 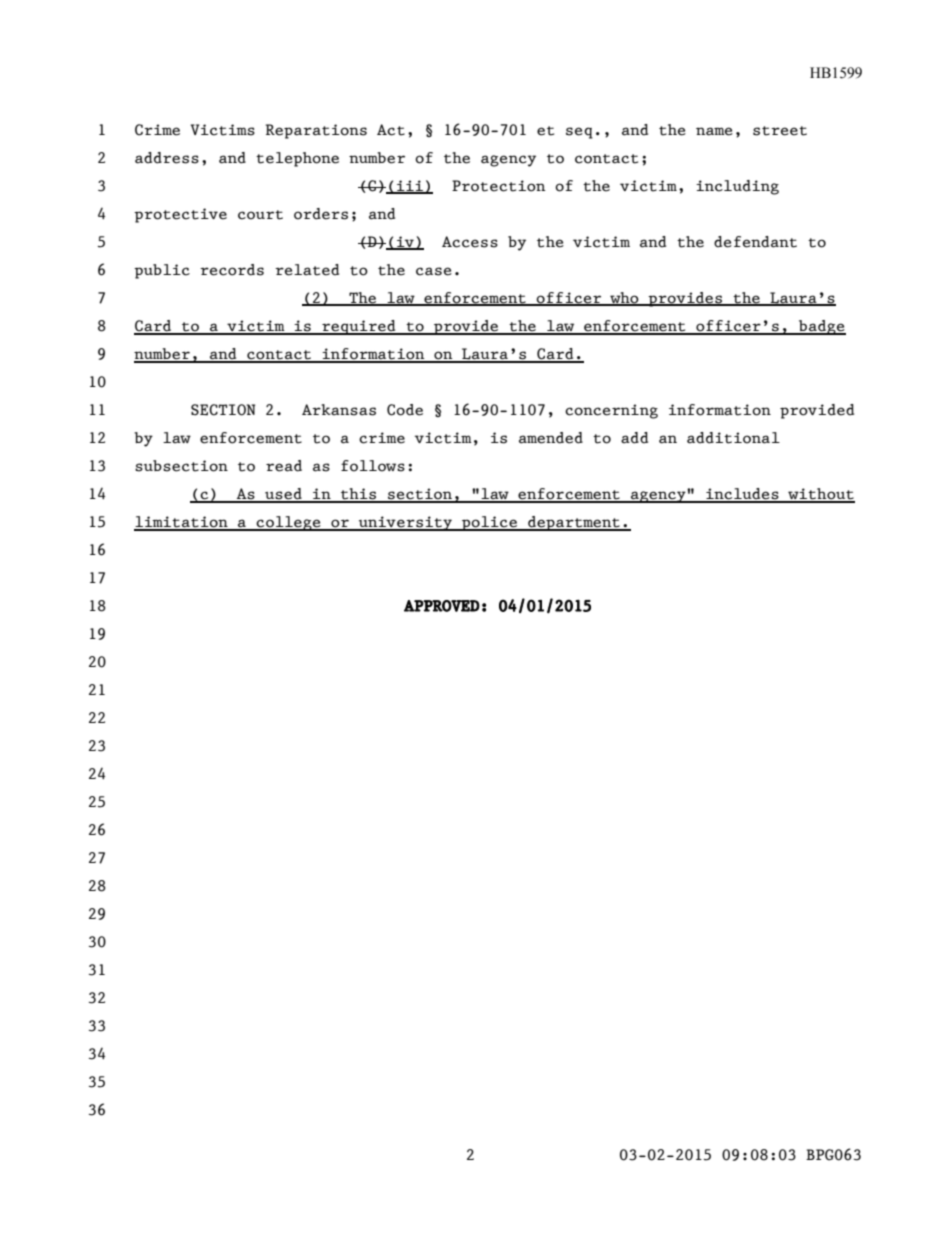 I want to click on Code, so click(x=405, y=410).
